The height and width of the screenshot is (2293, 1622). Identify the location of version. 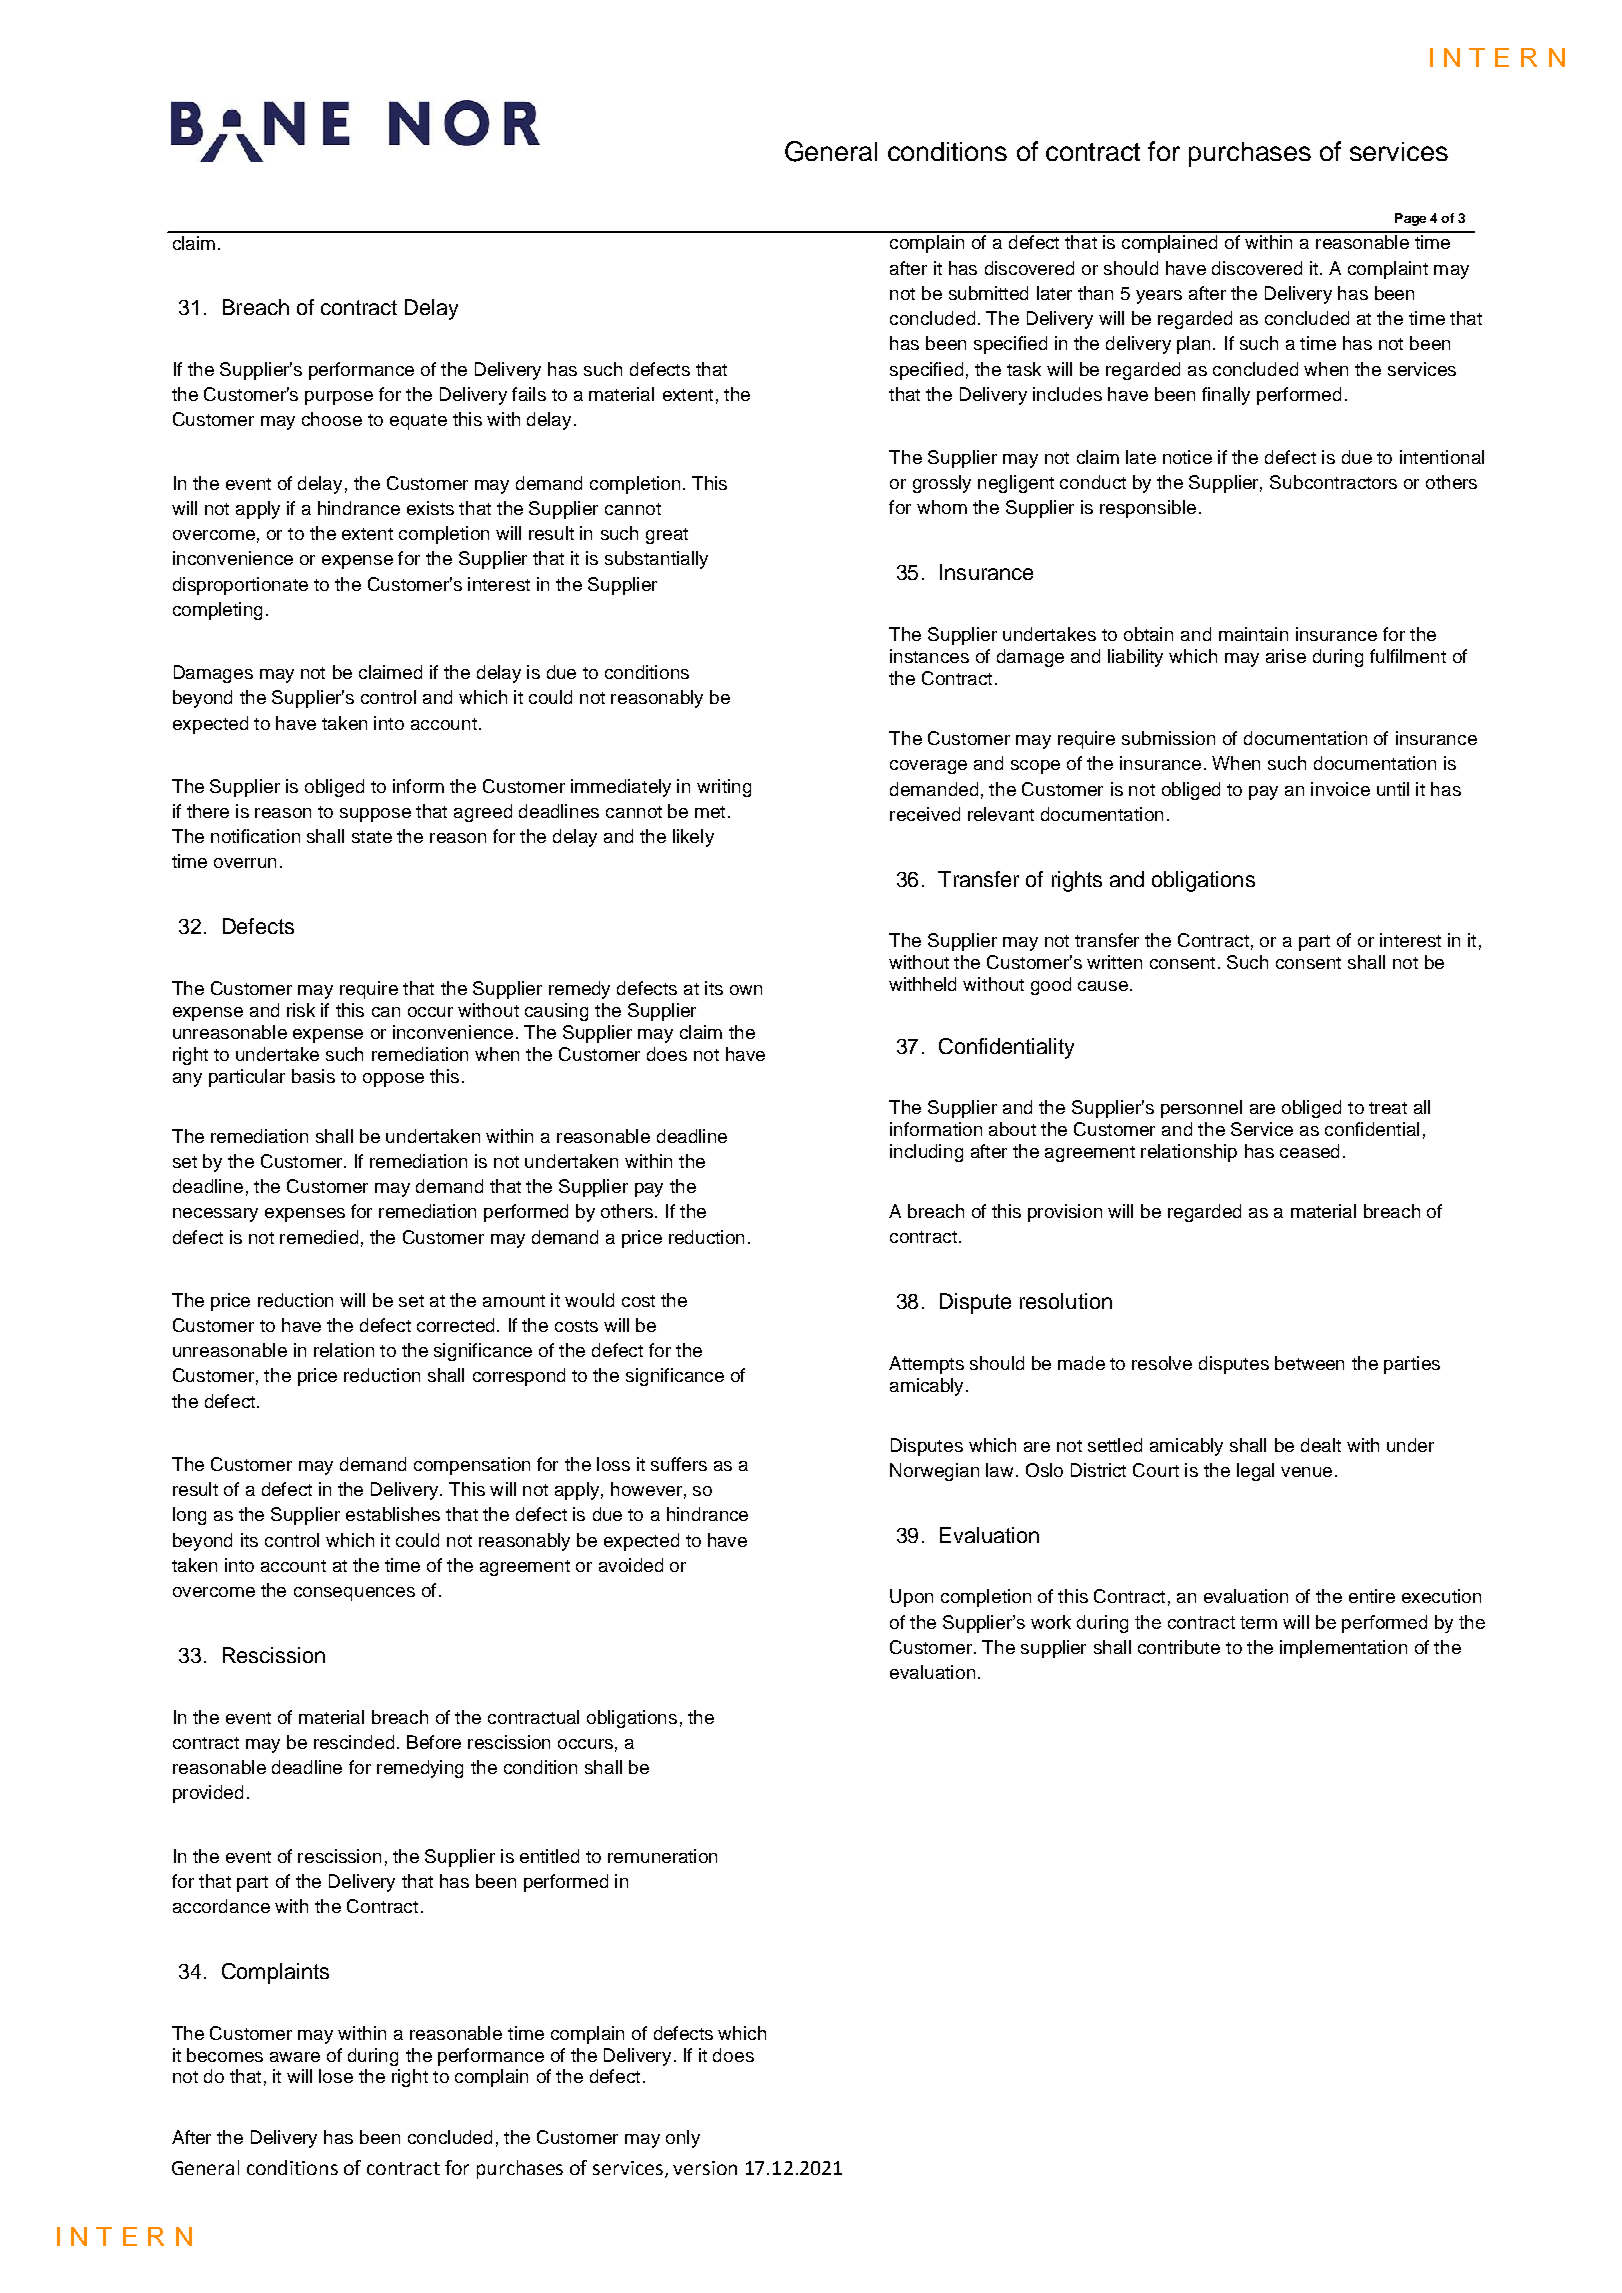
(705, 2168).
